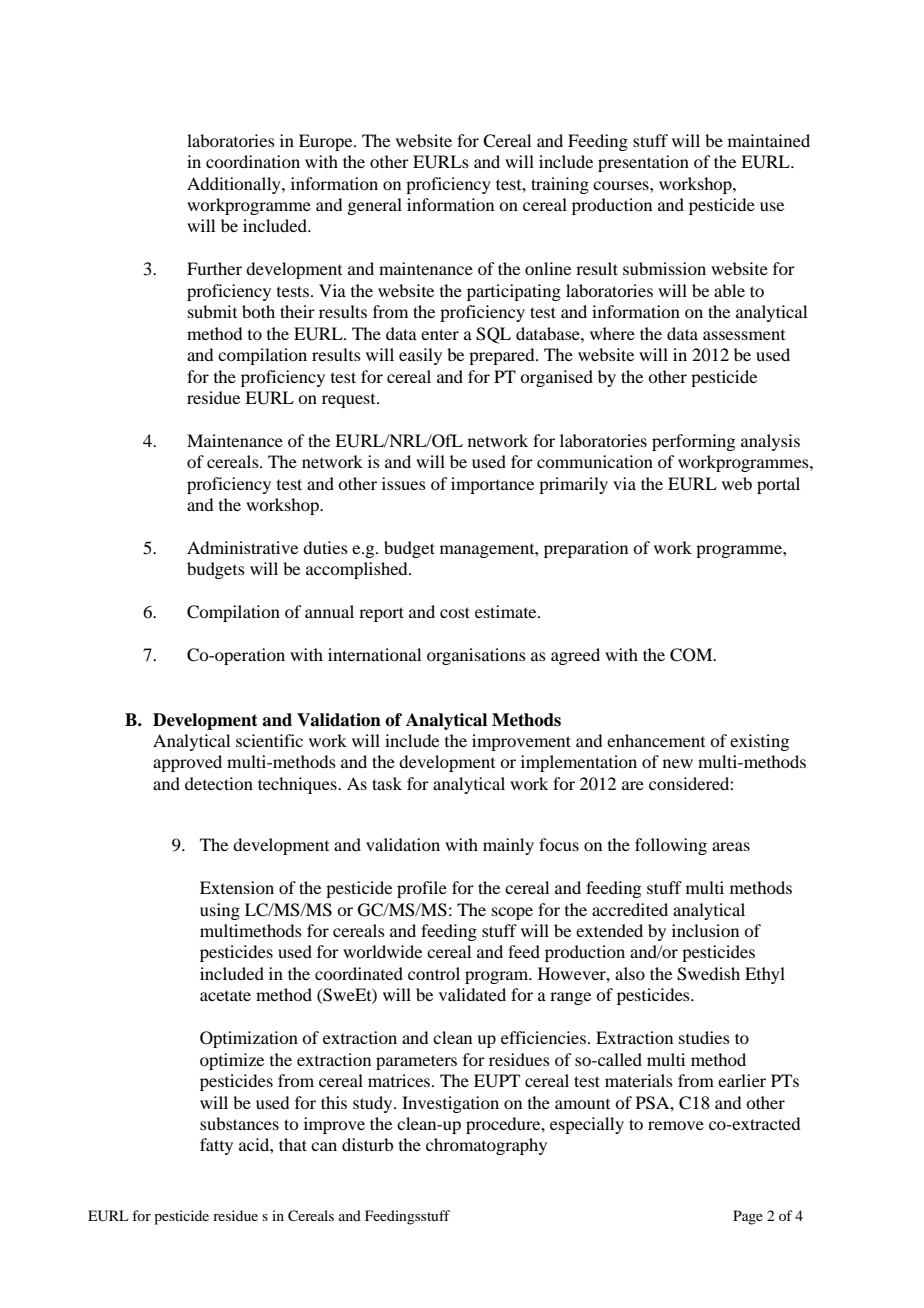 The height and width of the page is (1308, 924). Describe the element at coordinates (293, 1144) in the page. I see `that` at that location.
